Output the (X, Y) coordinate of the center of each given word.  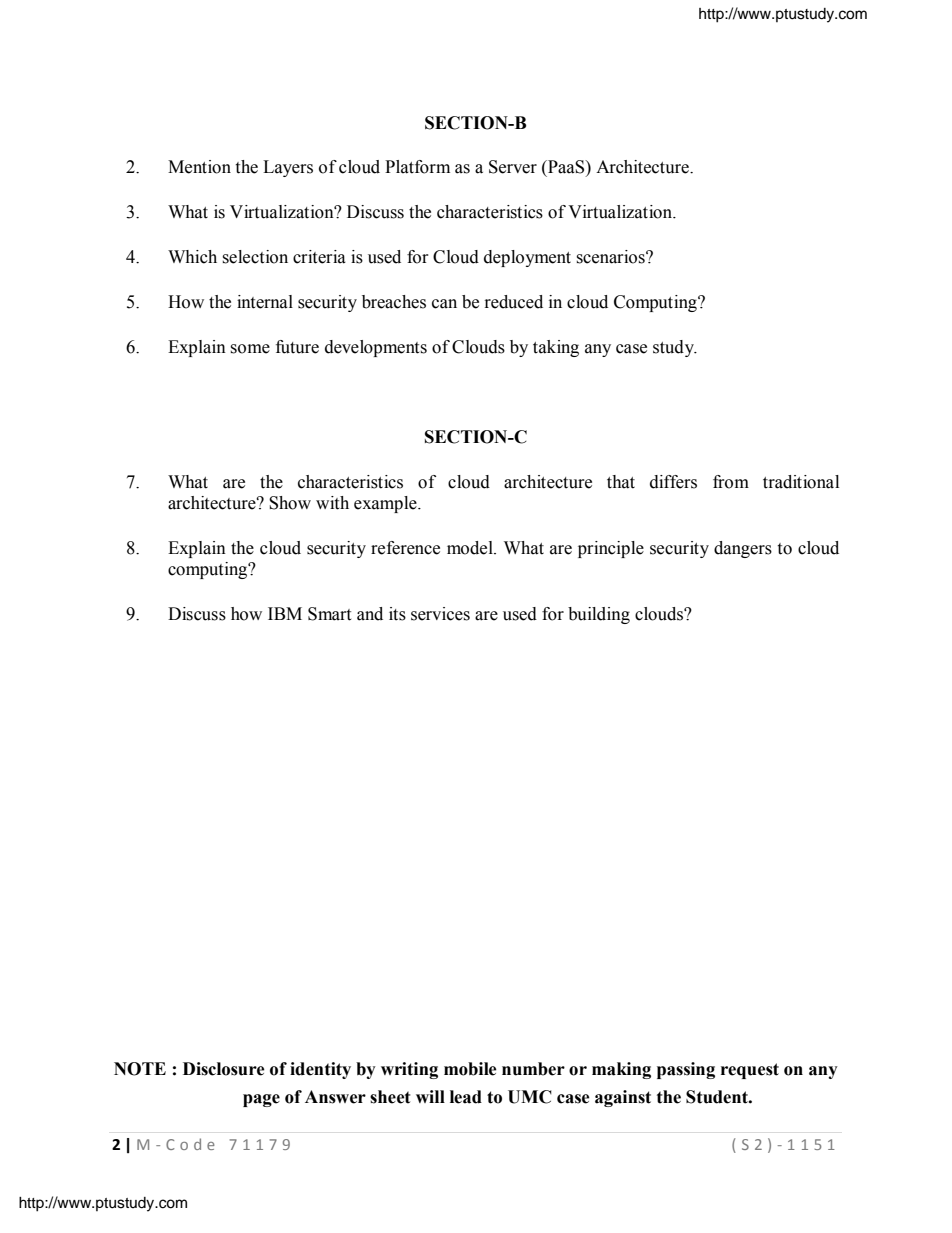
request (750, 1071)
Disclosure (224, 1069)
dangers (743, 549)
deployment (527, 258)
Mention (199, 167)
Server (513, 167)
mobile (470, 1069)
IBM (285, 613)
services (440, 614)
